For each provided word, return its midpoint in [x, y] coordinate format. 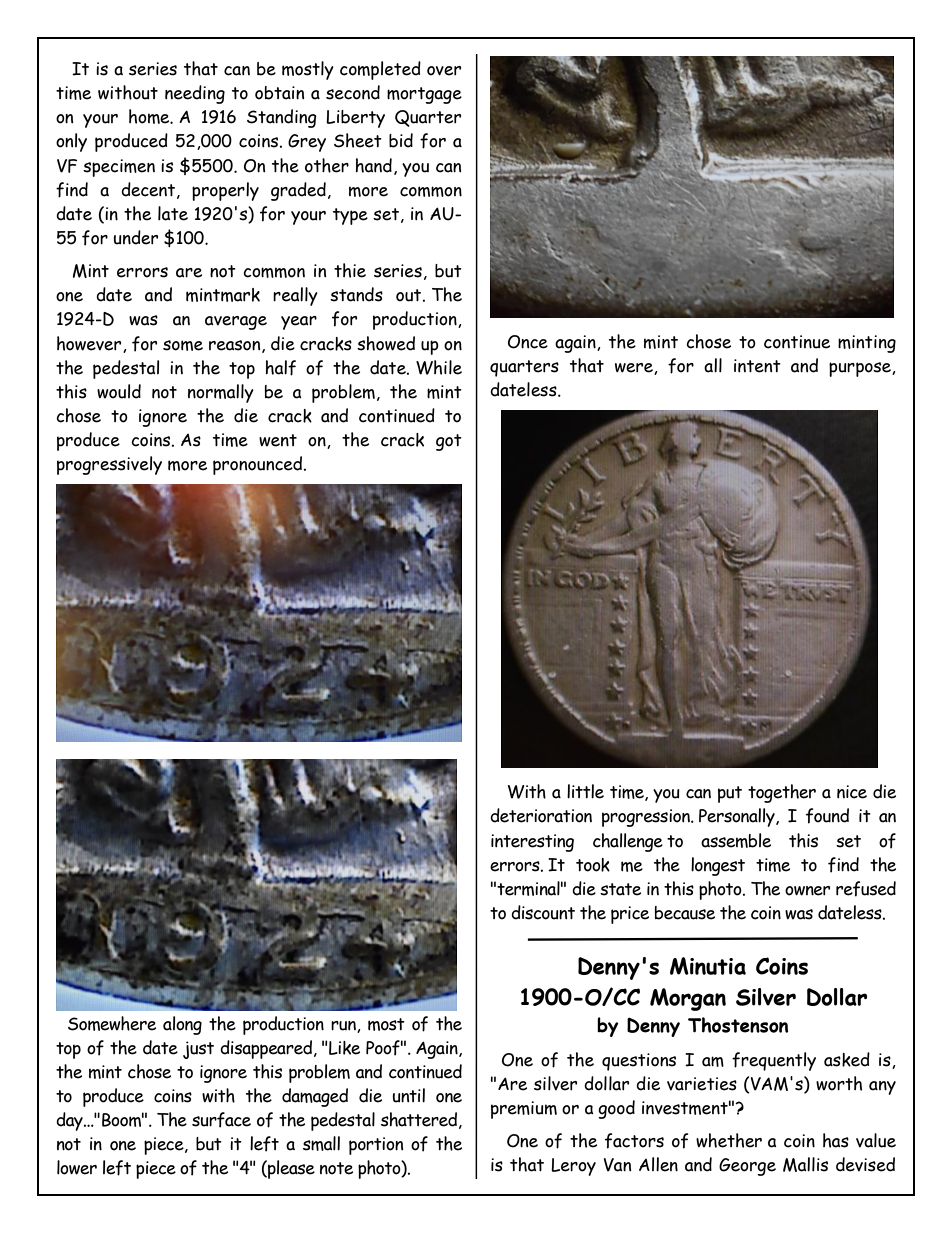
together [782, 793]
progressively [109, 465]
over [444, 71]
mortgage [424, 95]
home [150, 116]
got [449, 442]
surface [221, 1120]
